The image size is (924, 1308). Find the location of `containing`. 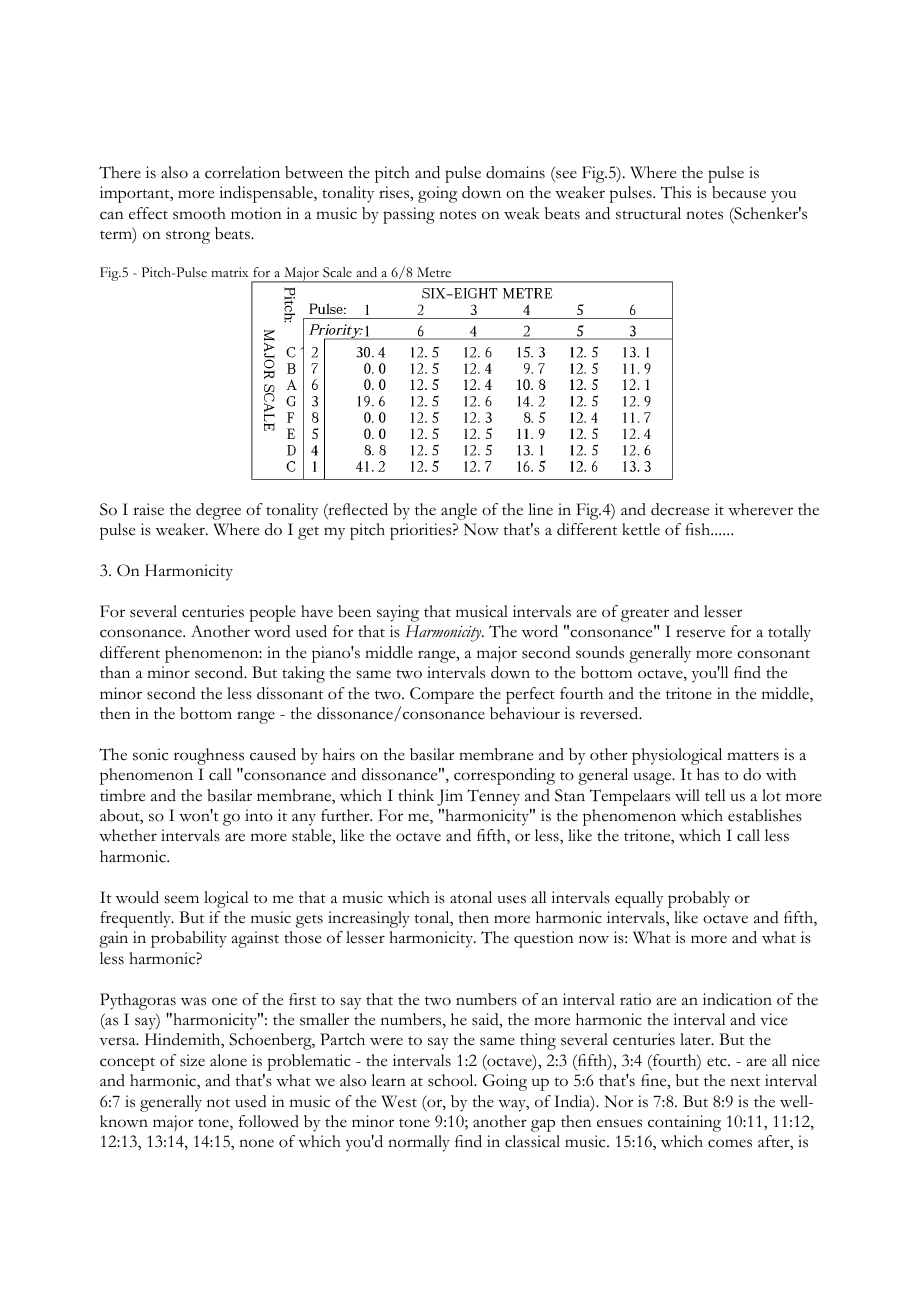

containing is located at coordinates (684, 1123).
